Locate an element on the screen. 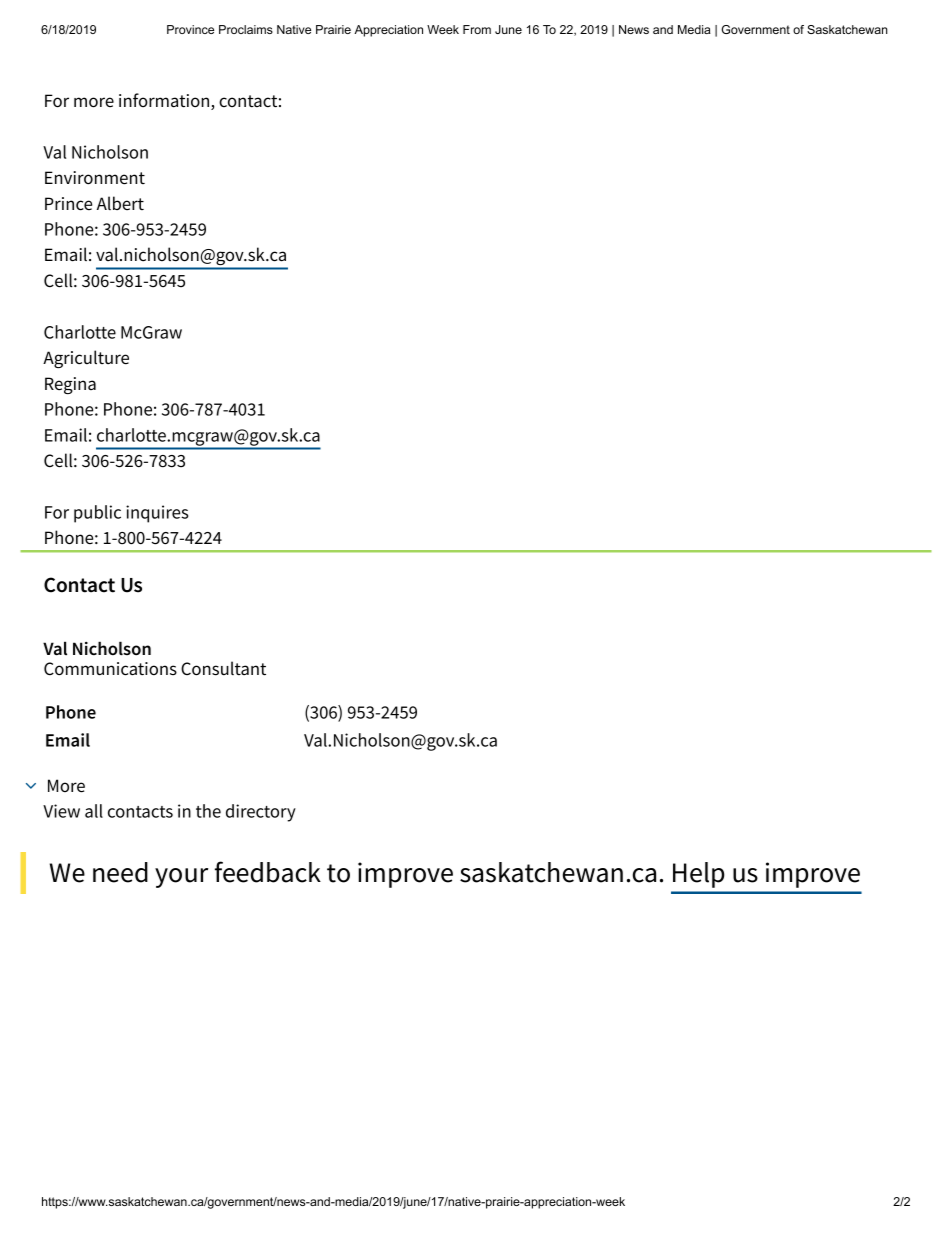  Communications is located at coordinates (110, 669).
